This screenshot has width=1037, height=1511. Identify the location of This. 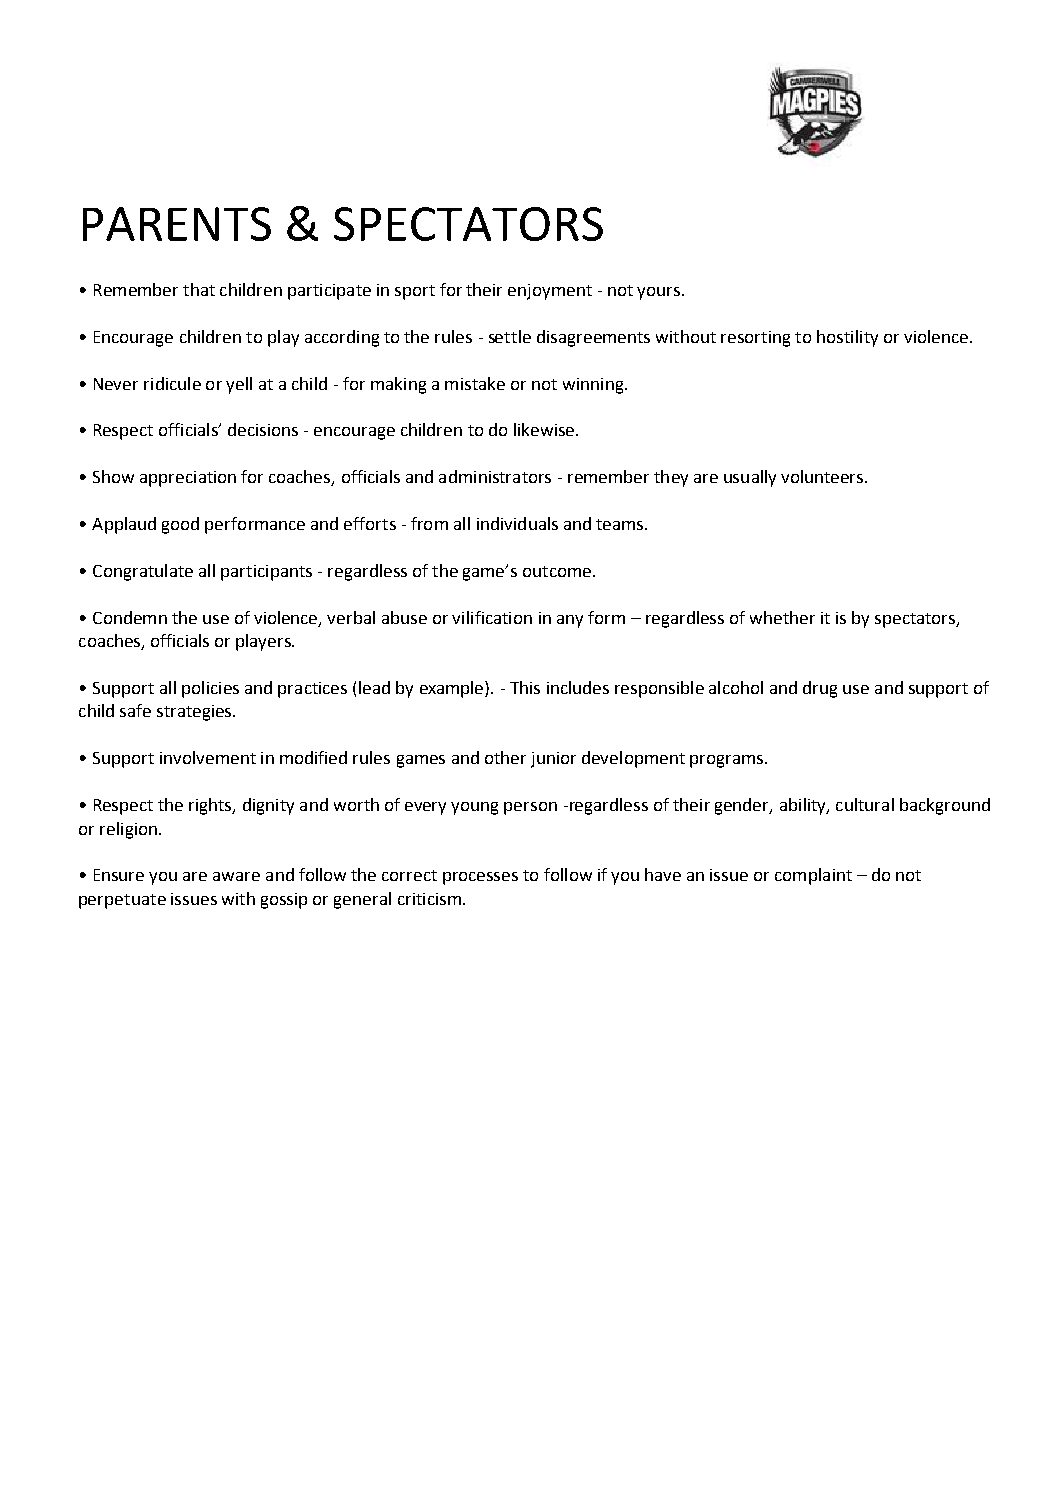
(525, 687).
